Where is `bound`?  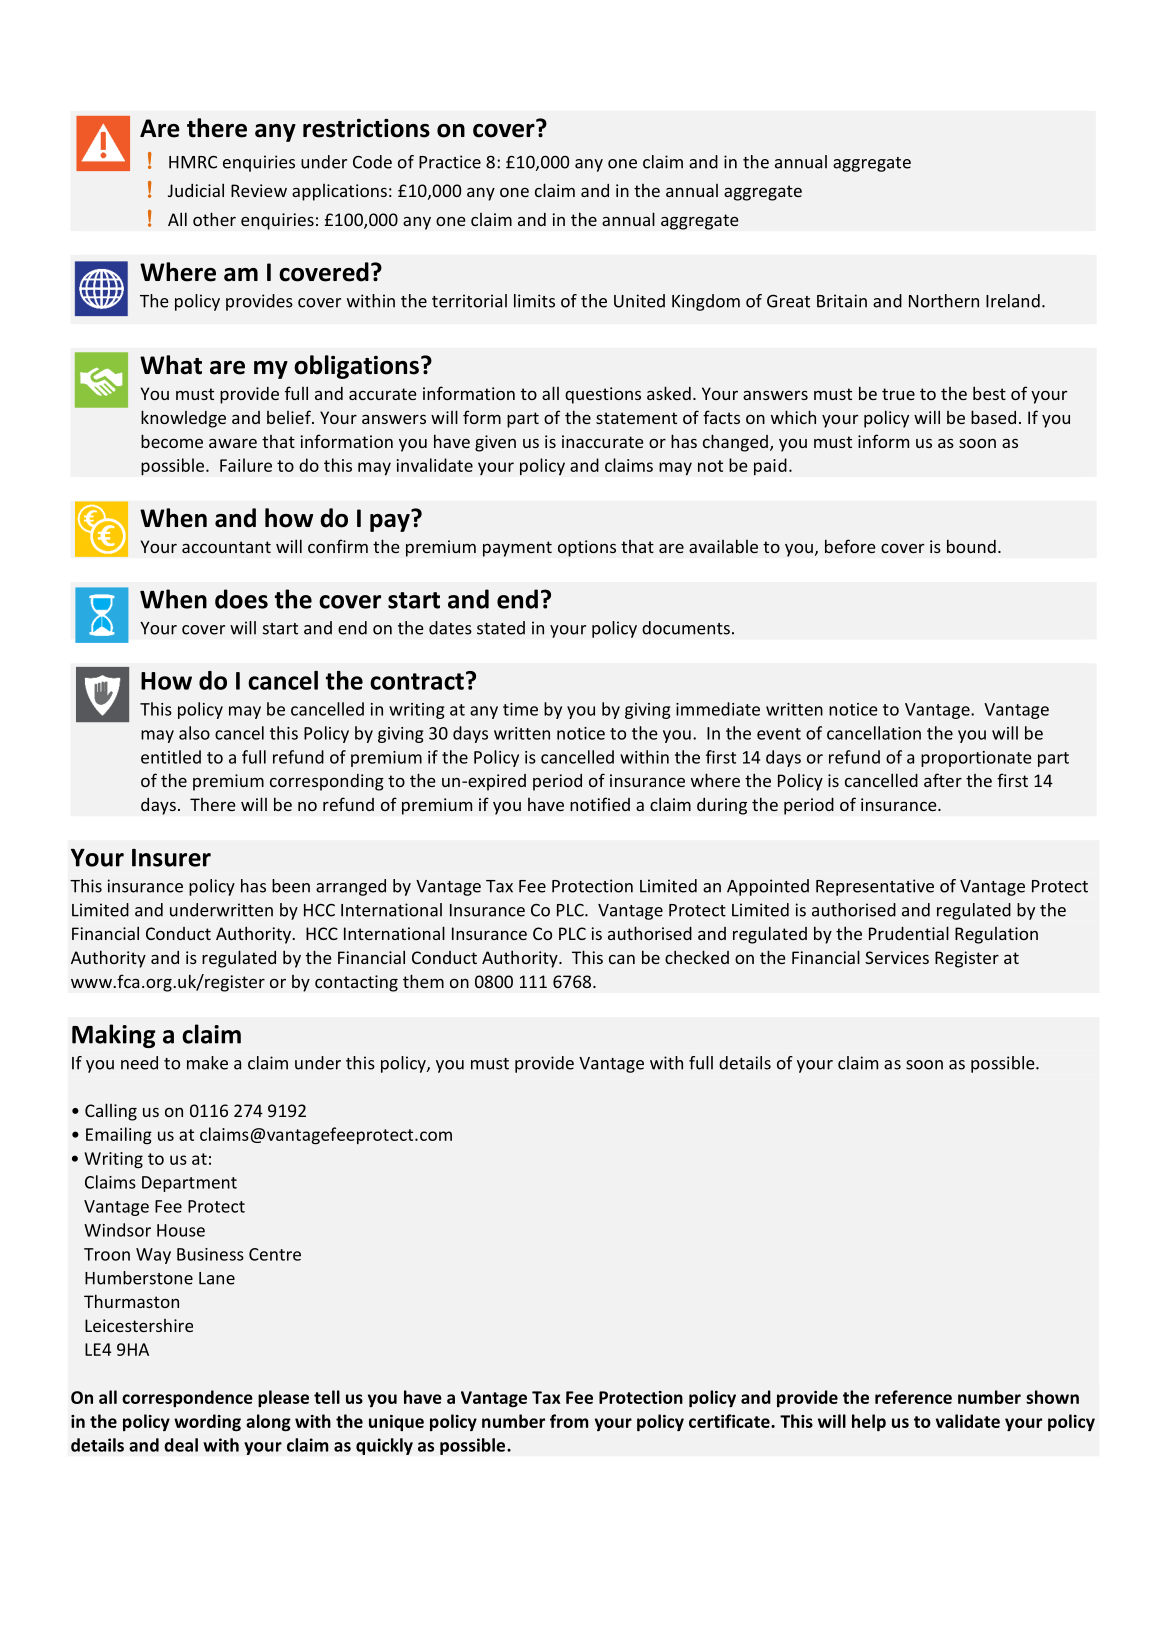 bound is located at coordinates (971, 546).
